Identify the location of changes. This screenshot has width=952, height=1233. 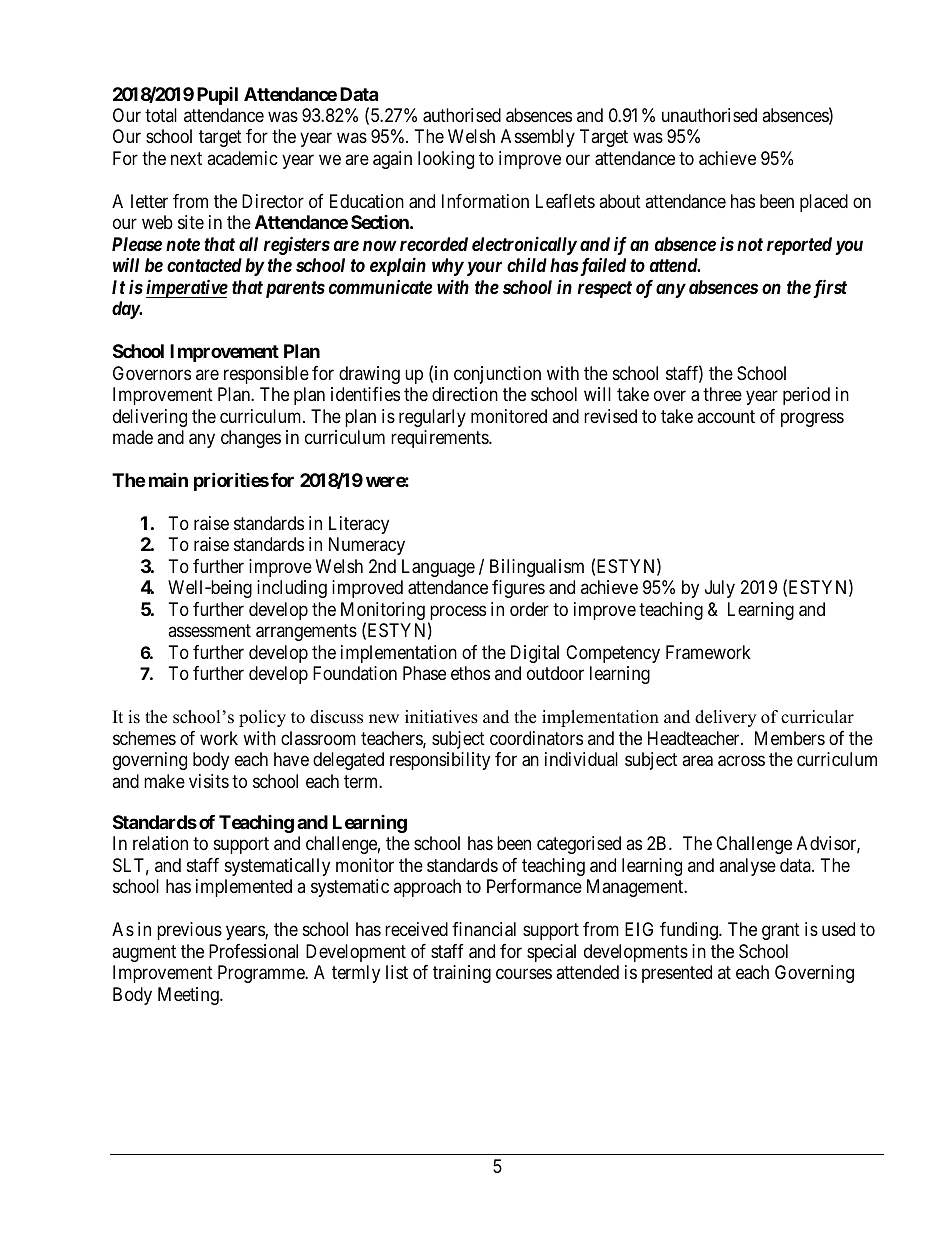
(251, 439).
